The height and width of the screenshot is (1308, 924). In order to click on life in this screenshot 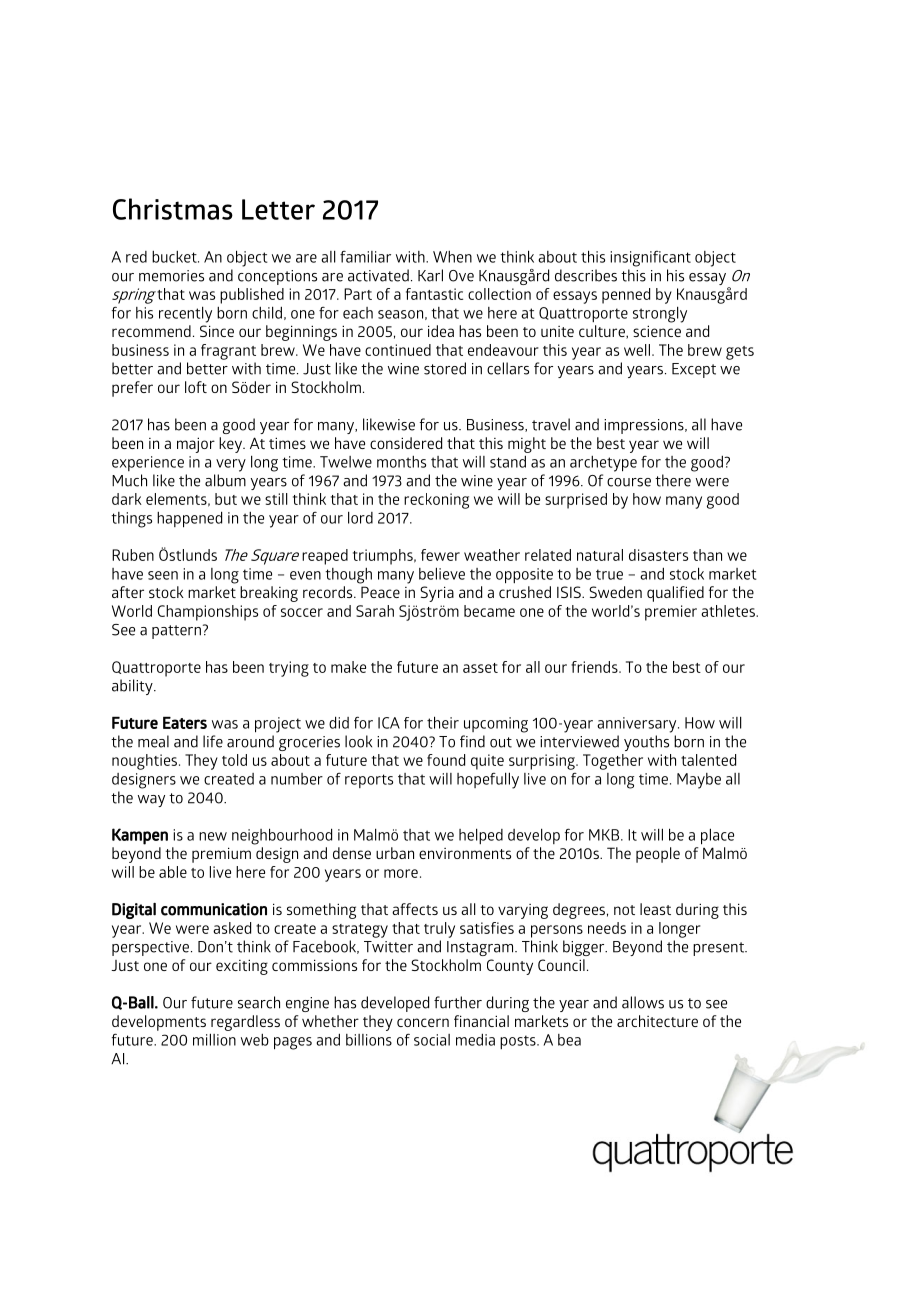, I will do `click(213, 741)`.
